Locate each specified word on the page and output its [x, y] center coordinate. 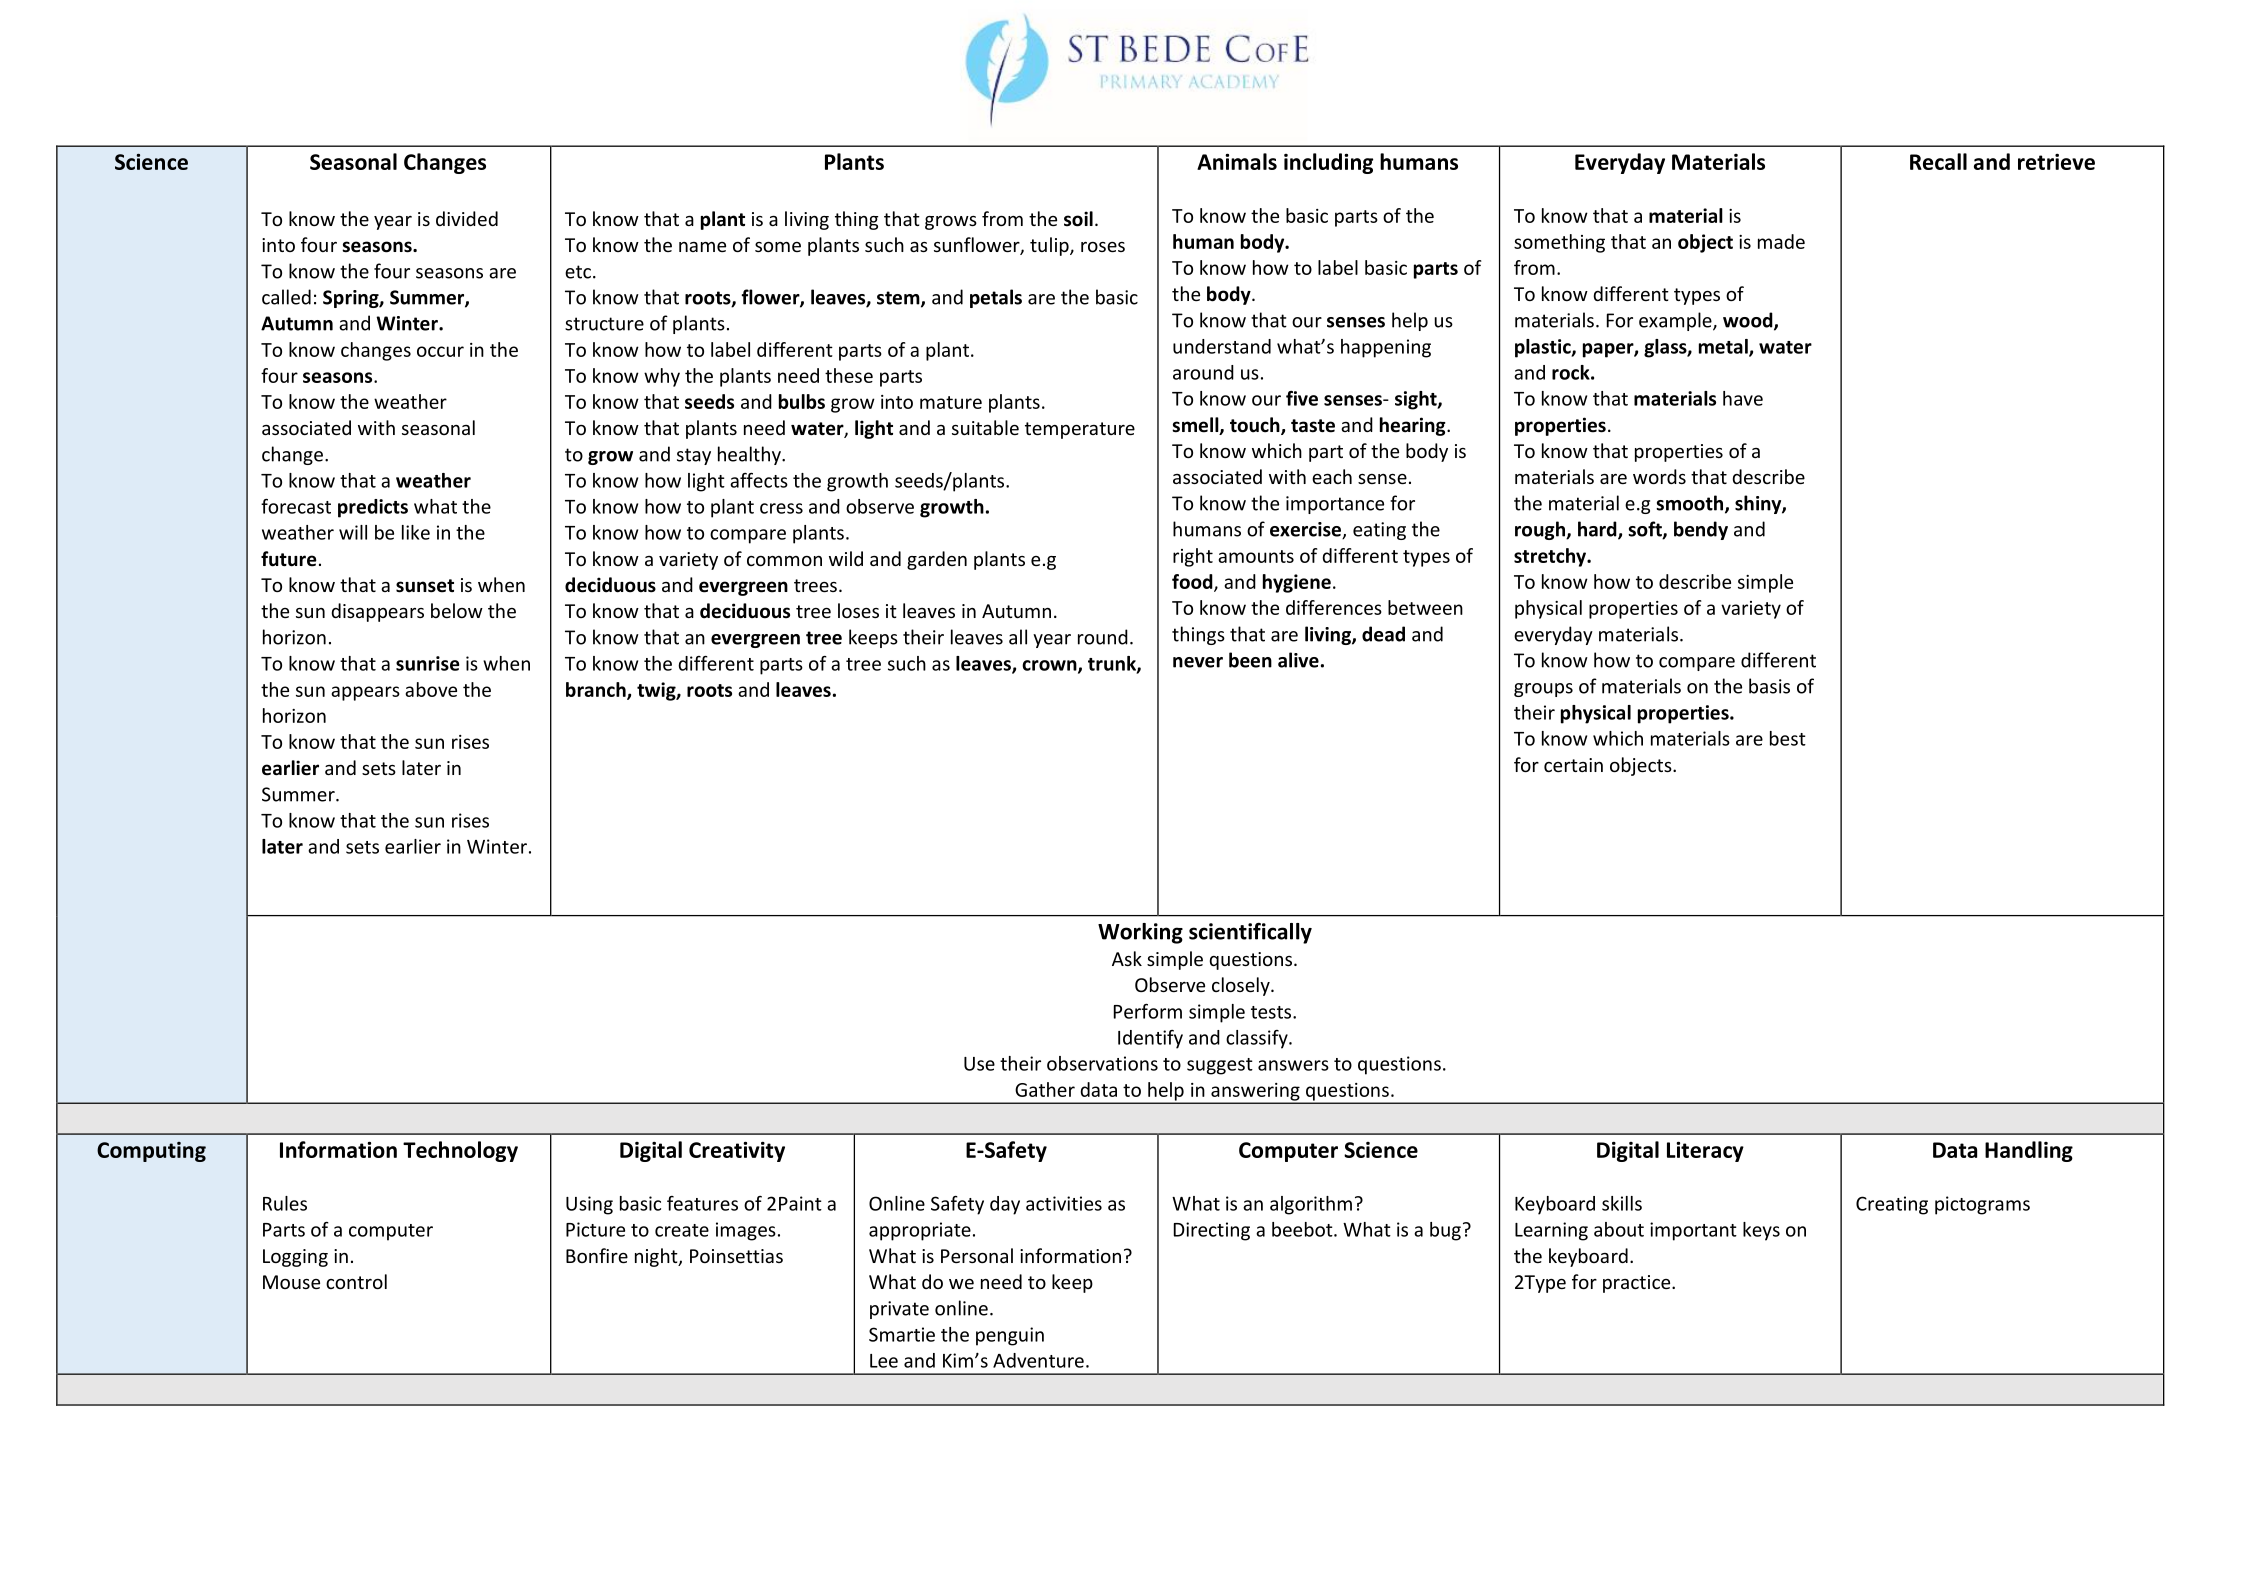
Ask [1127, 958]
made [1781, 241]
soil [1078, 219]
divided [467, 218]
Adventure [1038, 1360]
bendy [1701, 530]
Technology [460, 1151]
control [356, 1281]
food [1193, 582]
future [289, 559]
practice [1638, 1284]
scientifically [1250, 933]
